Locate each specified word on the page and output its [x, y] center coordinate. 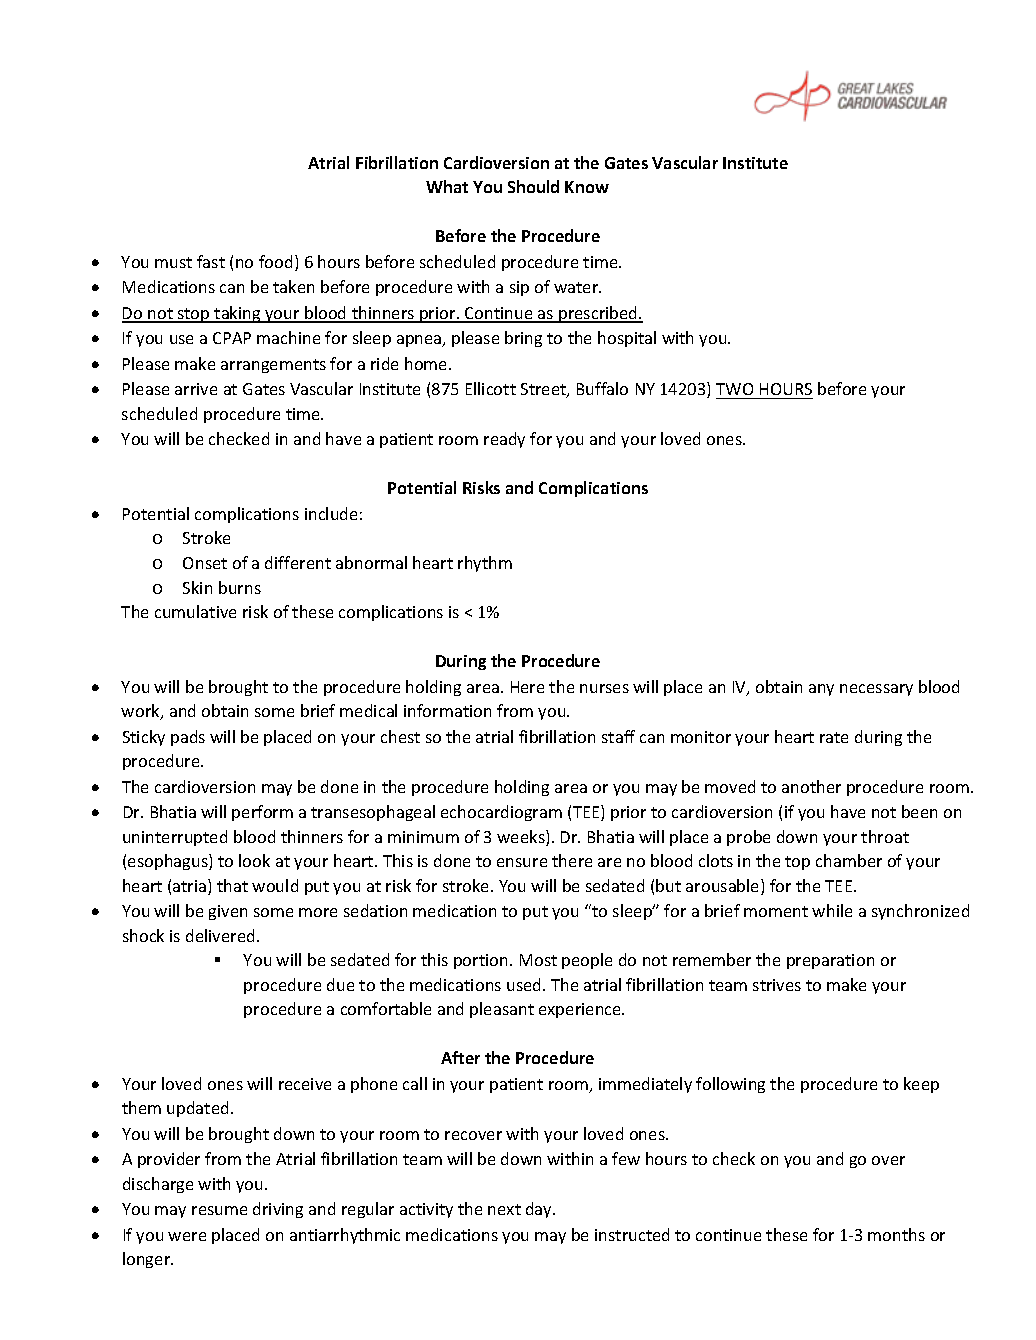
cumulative [195, 611]
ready [504, 440]
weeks [522, 838]
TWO [736, 391]
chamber [849, 860]
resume [219, 1210]
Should [533, 186]
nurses [604, 688]
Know [587, 187]
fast [211, 261]
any [821, 690]
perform [262, 813]
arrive [196, 389]
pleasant [502, 1010]
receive [305, 1084]
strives [777, 985]
